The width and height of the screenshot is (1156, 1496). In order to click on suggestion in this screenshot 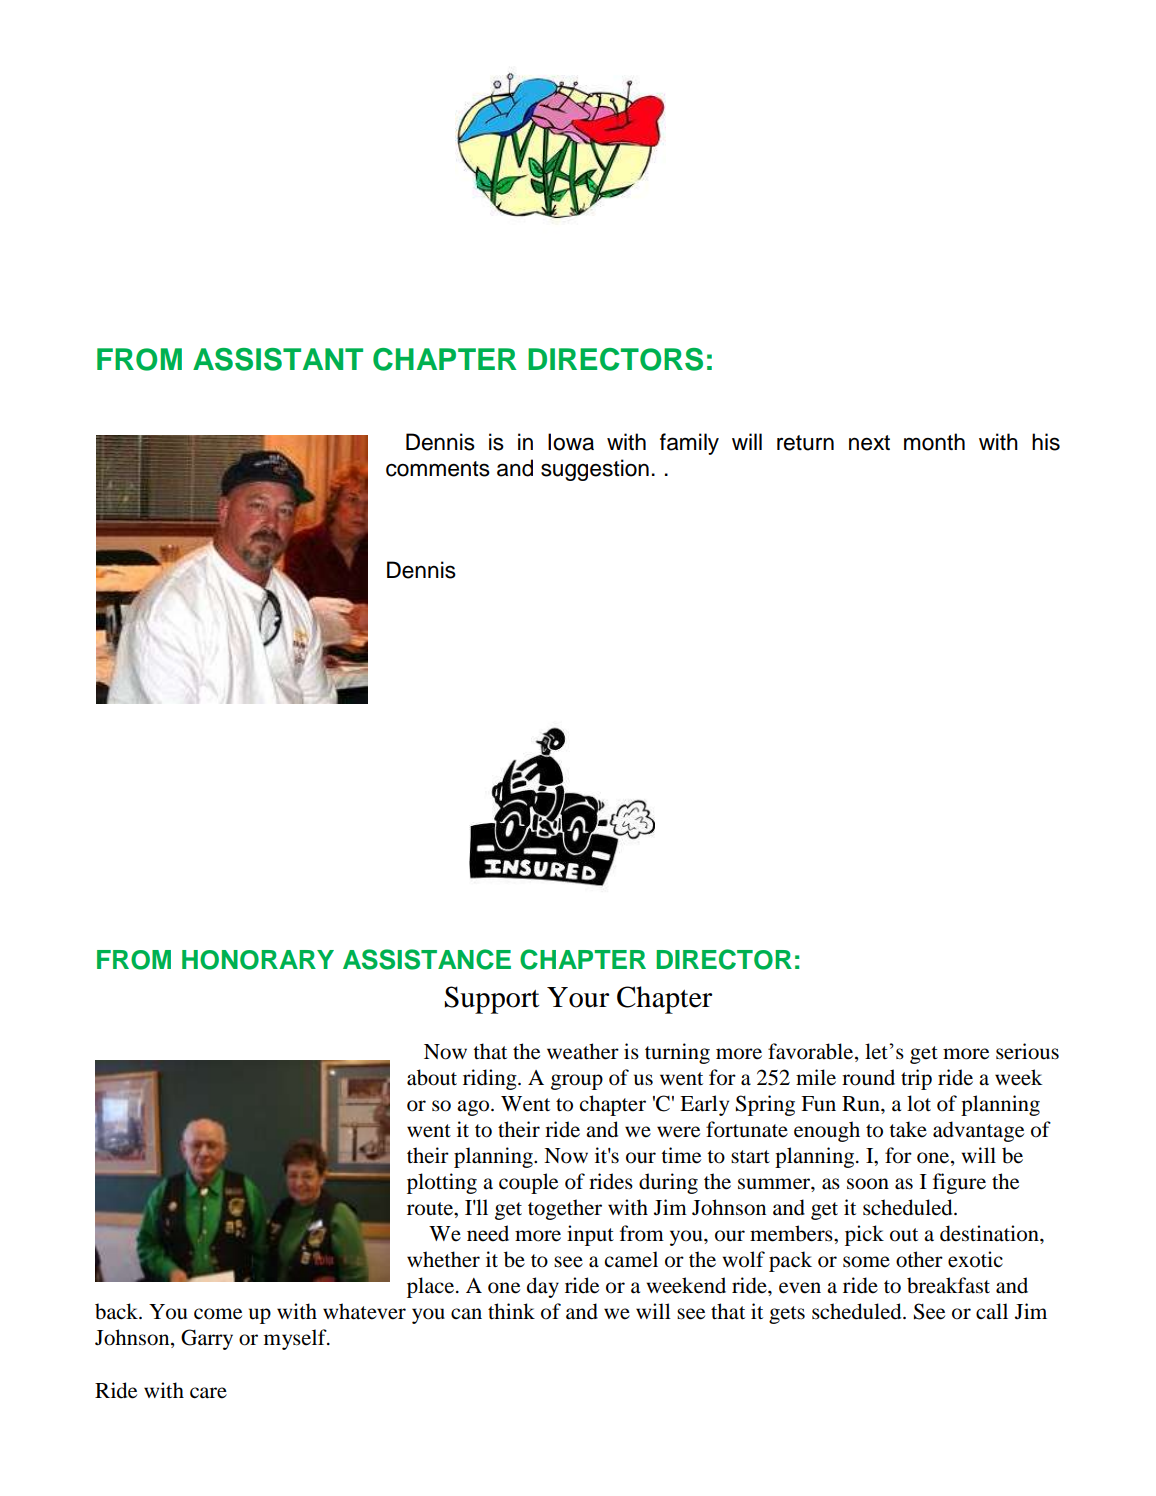, I will do `click(595, 470)`.
